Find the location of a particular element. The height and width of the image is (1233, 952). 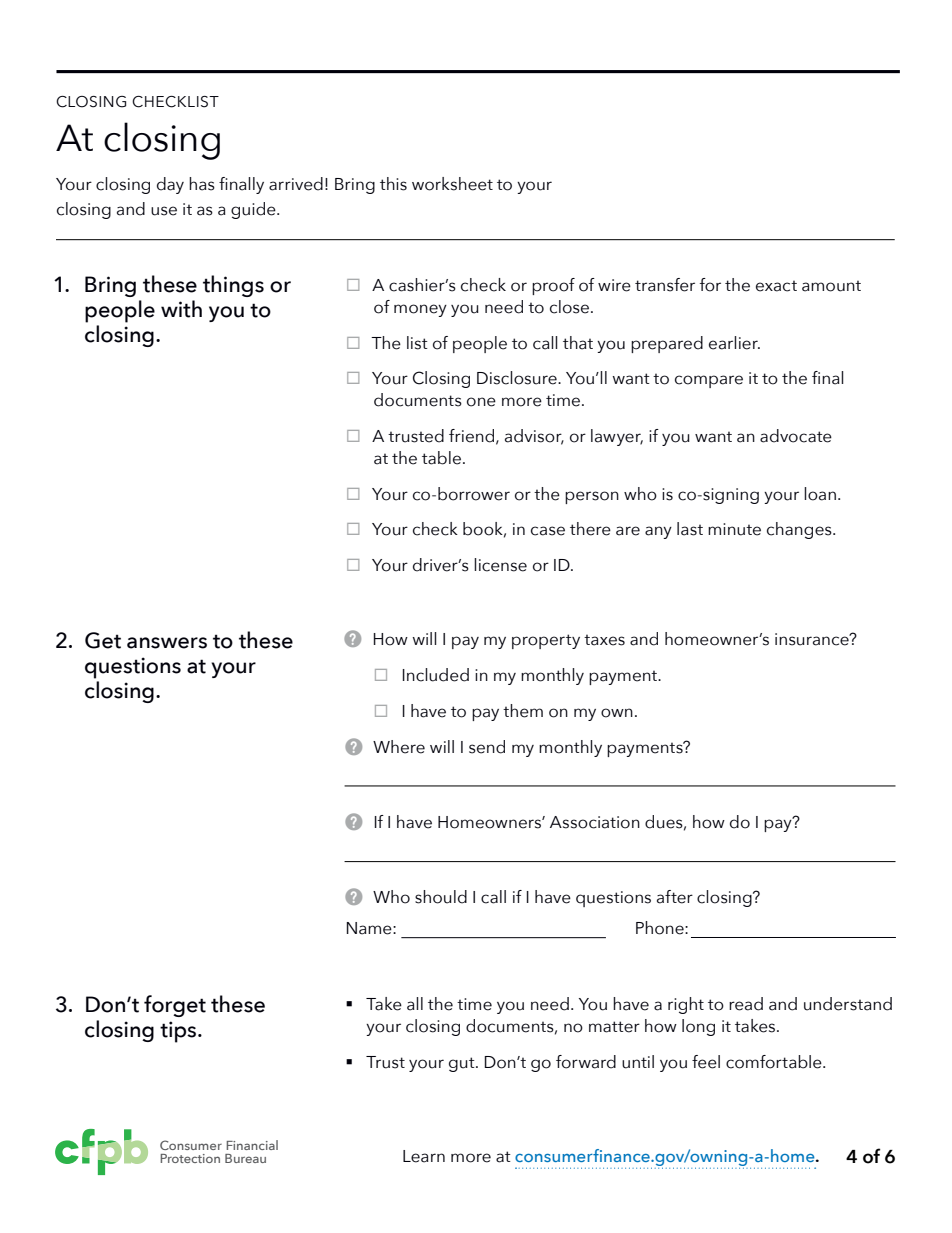

minute is located at coordinates (734, 529).
